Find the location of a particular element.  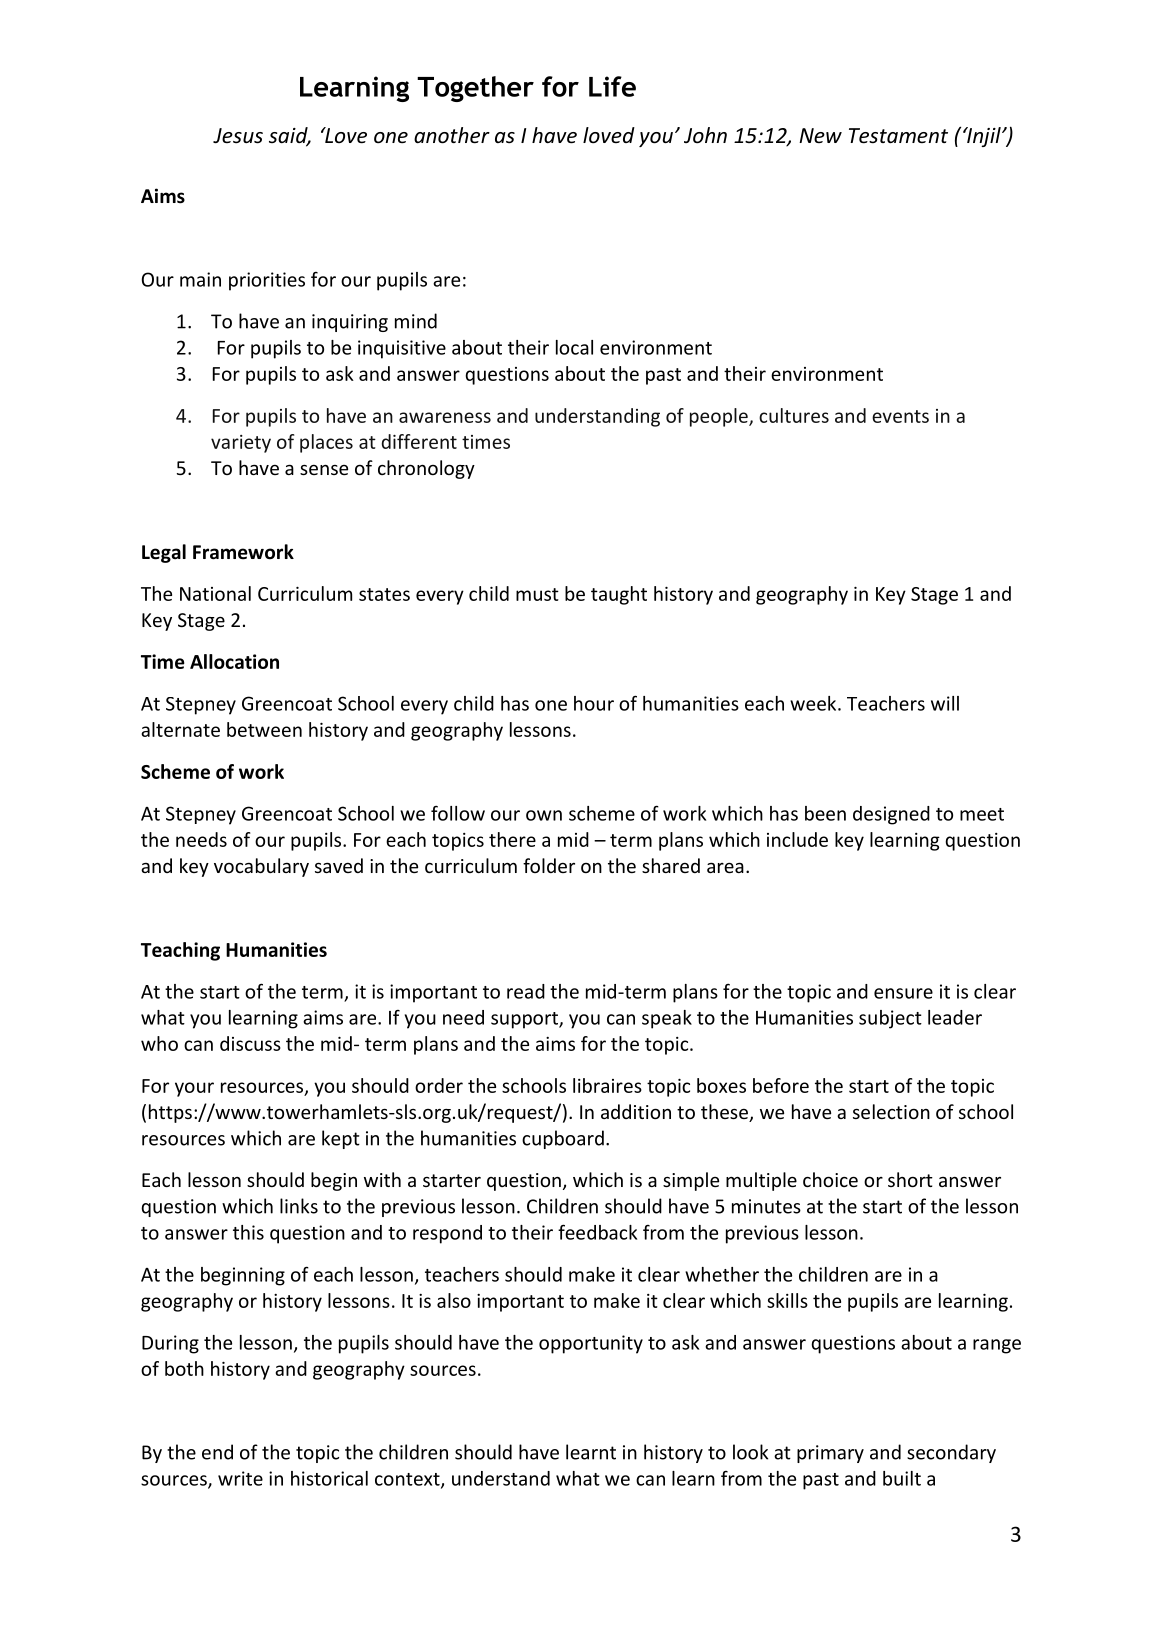

designed is located at coordinates (891, 815).
